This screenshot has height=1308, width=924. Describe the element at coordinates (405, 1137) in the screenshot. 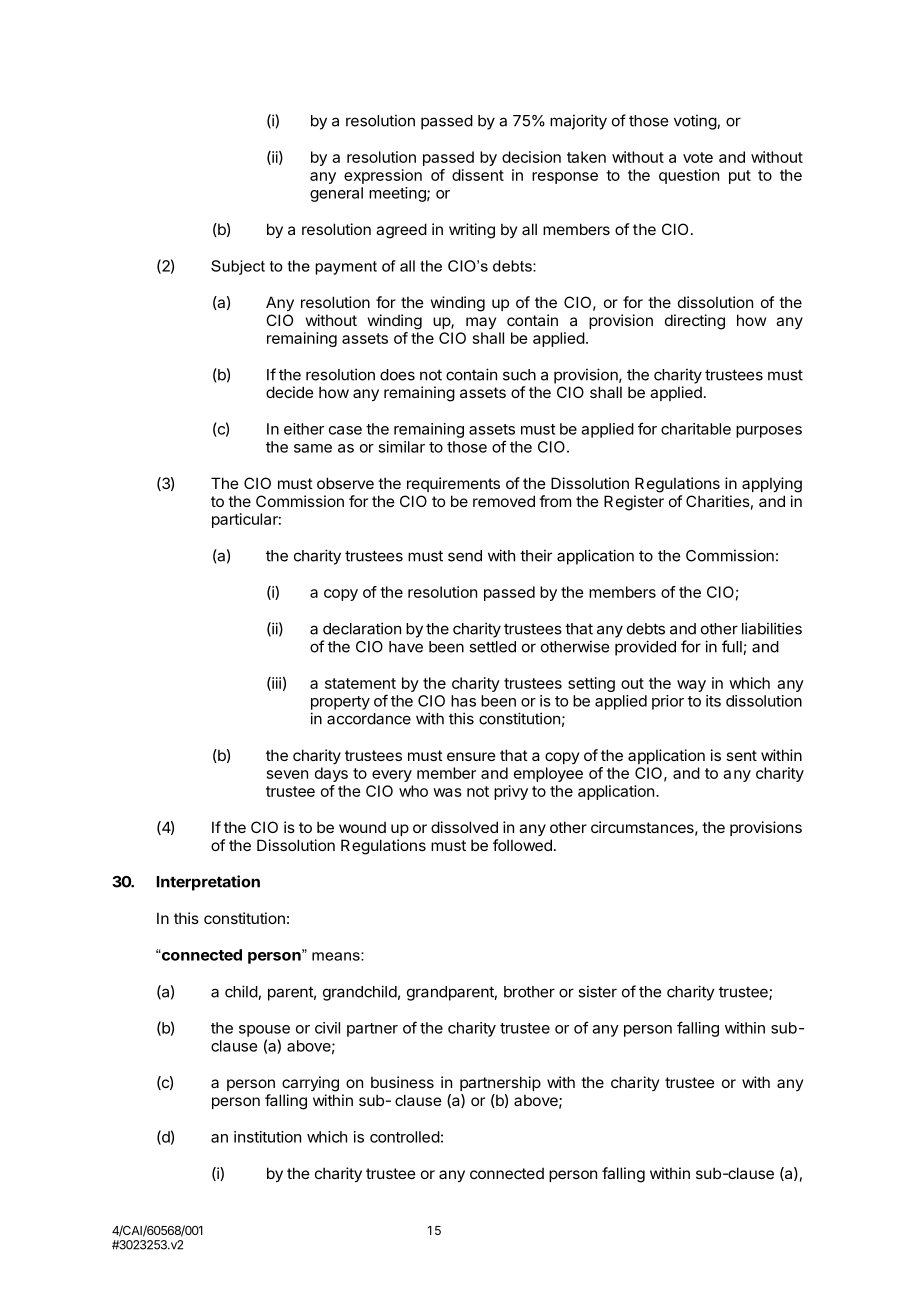

I see `controlled` at that location.
